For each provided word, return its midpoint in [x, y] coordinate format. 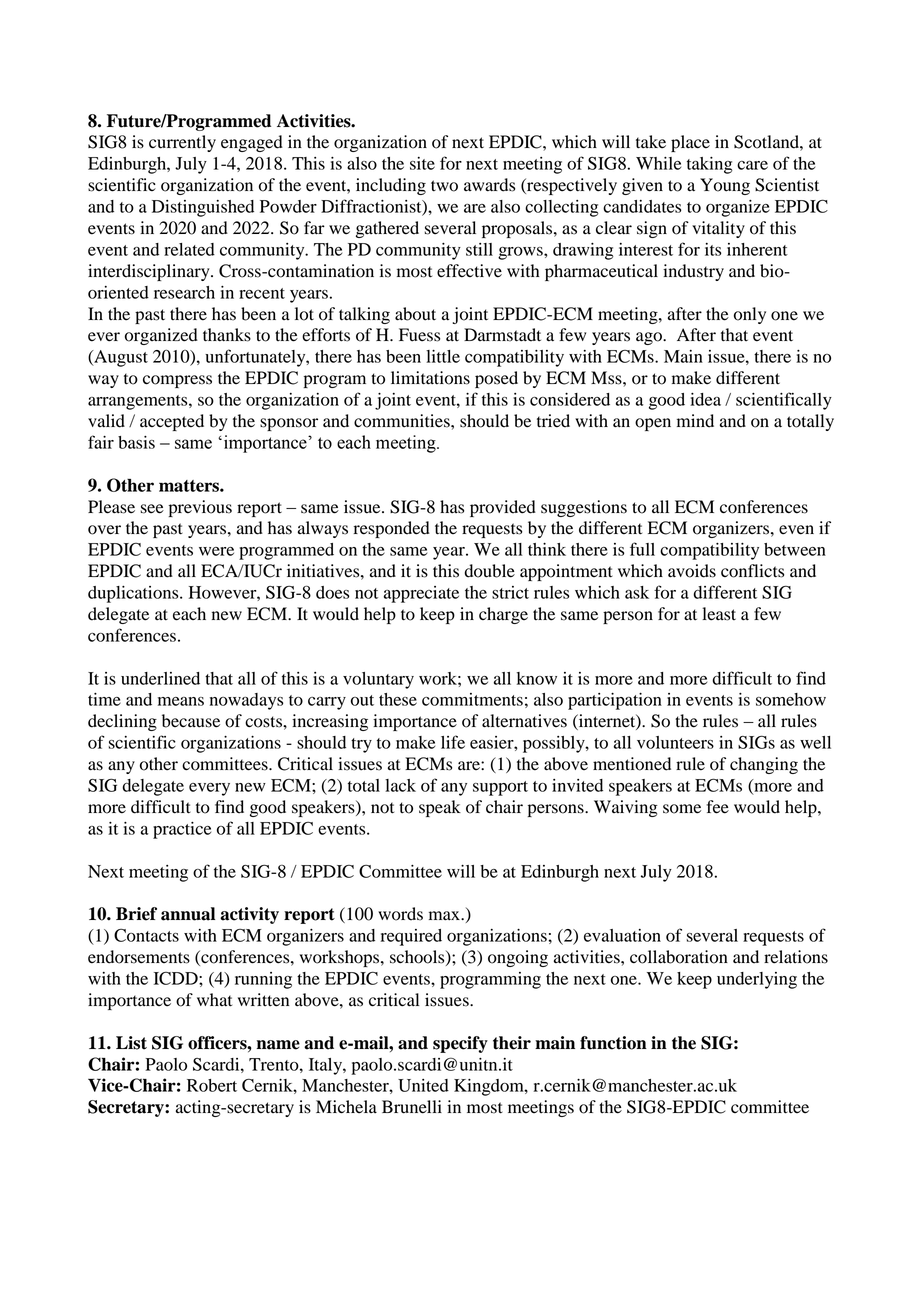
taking [710, 165]
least [719, 614]
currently [182, 143]
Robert [212, 1085]
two [444, 186]
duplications [134, 594]
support [500, 788]
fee [717, 807]
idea [705, 399]
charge [503, 615]
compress [177, 381]
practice [182, 830]
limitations [430, 378]
